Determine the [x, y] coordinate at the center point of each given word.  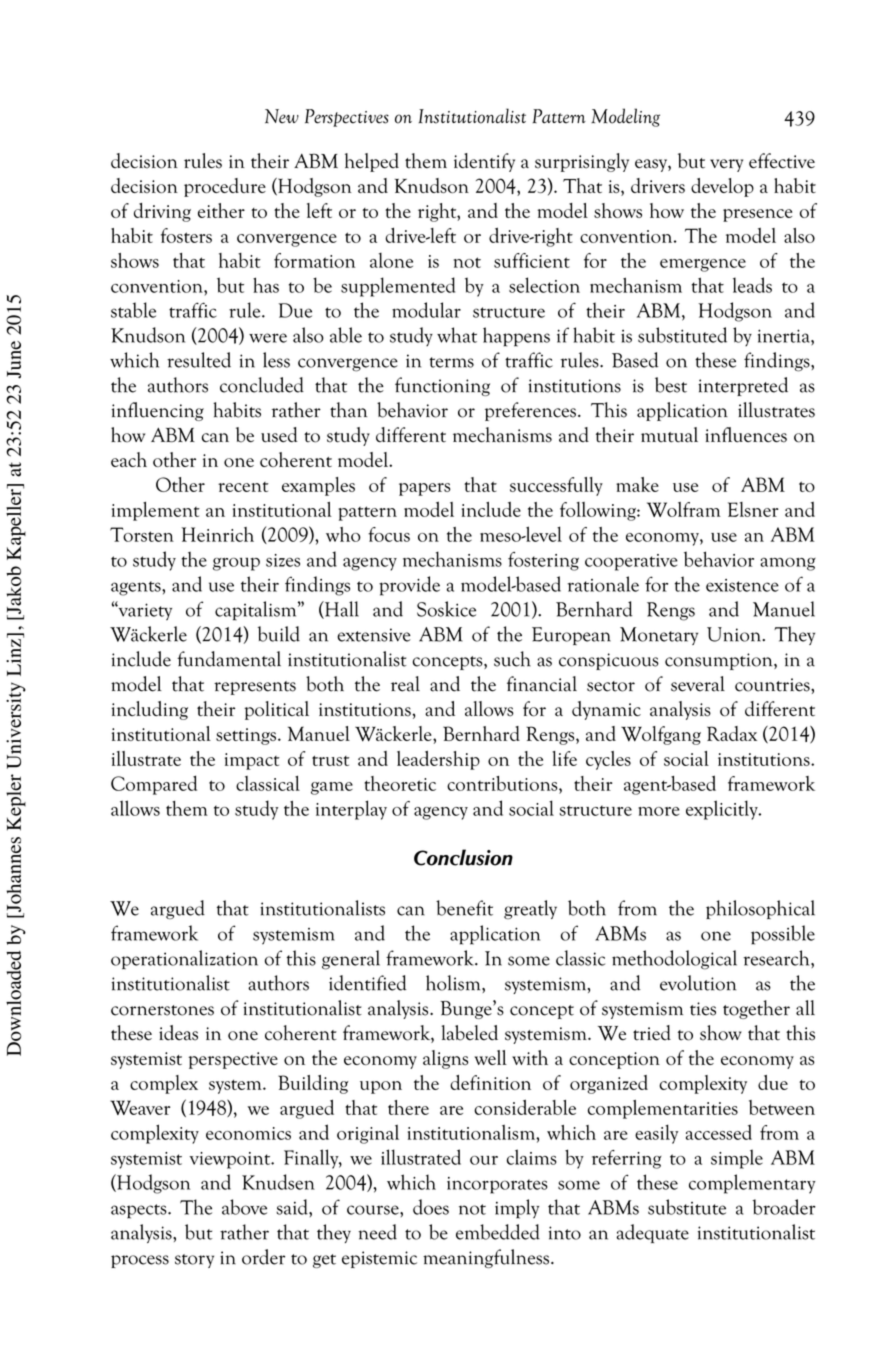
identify [484, 162]
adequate [653, 1233]
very [726, 165]
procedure [225, 187]
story [194, 1261]
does [431, 1207]
